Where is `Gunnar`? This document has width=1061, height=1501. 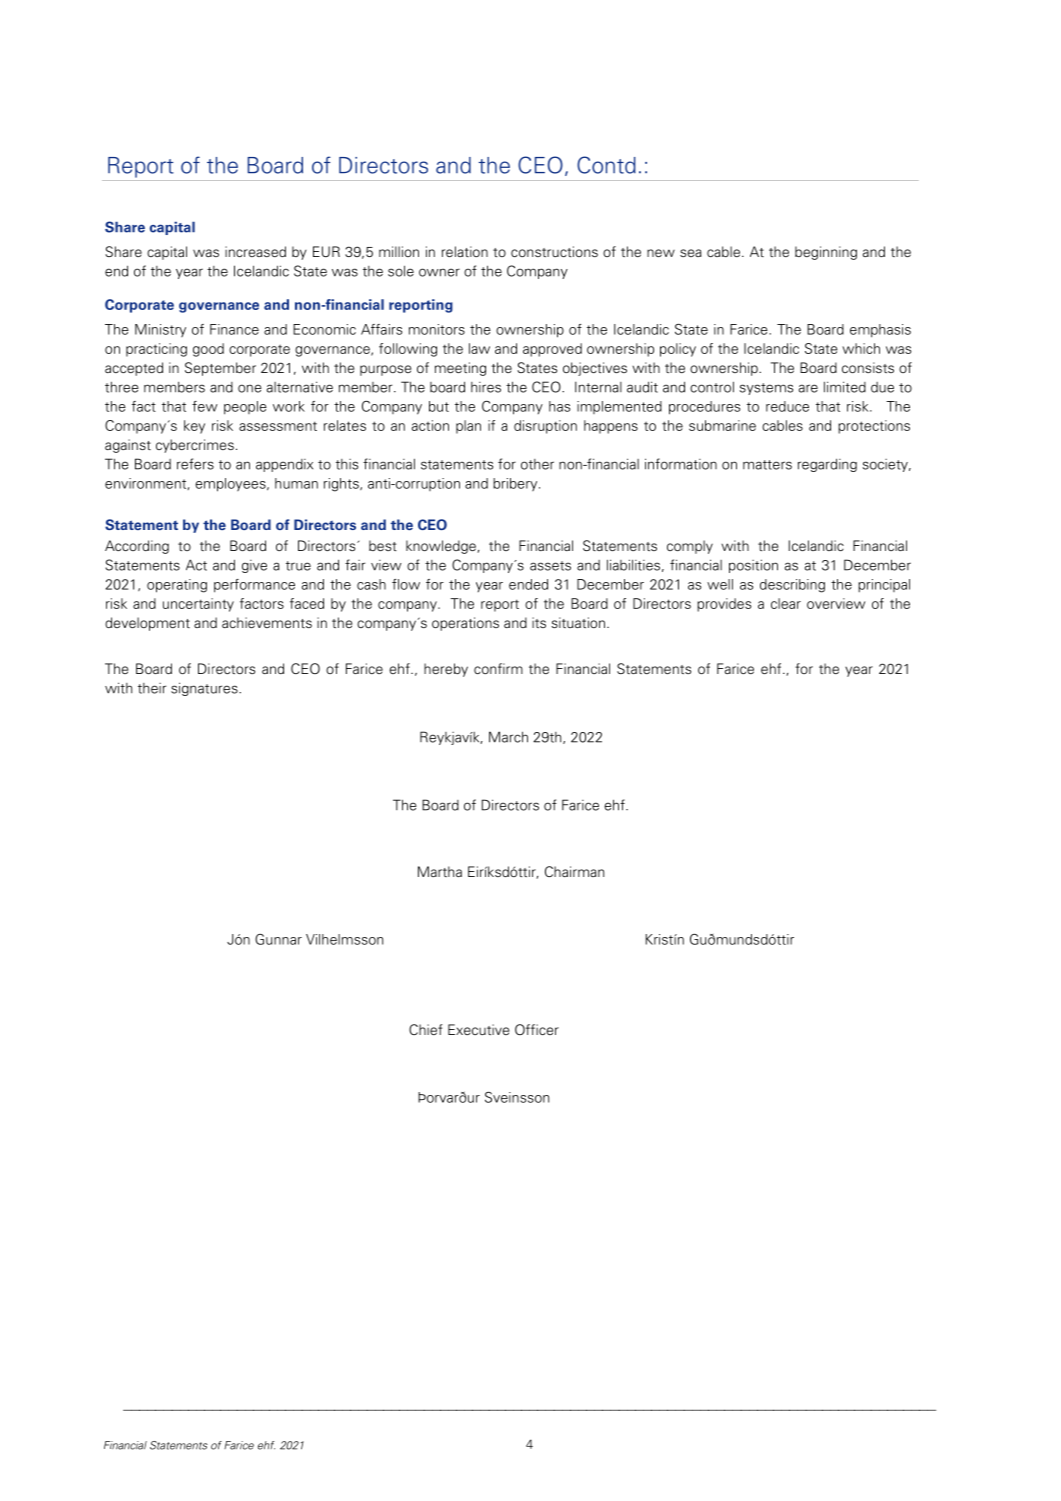
Gunnar is located at coordinates (278, 939).
